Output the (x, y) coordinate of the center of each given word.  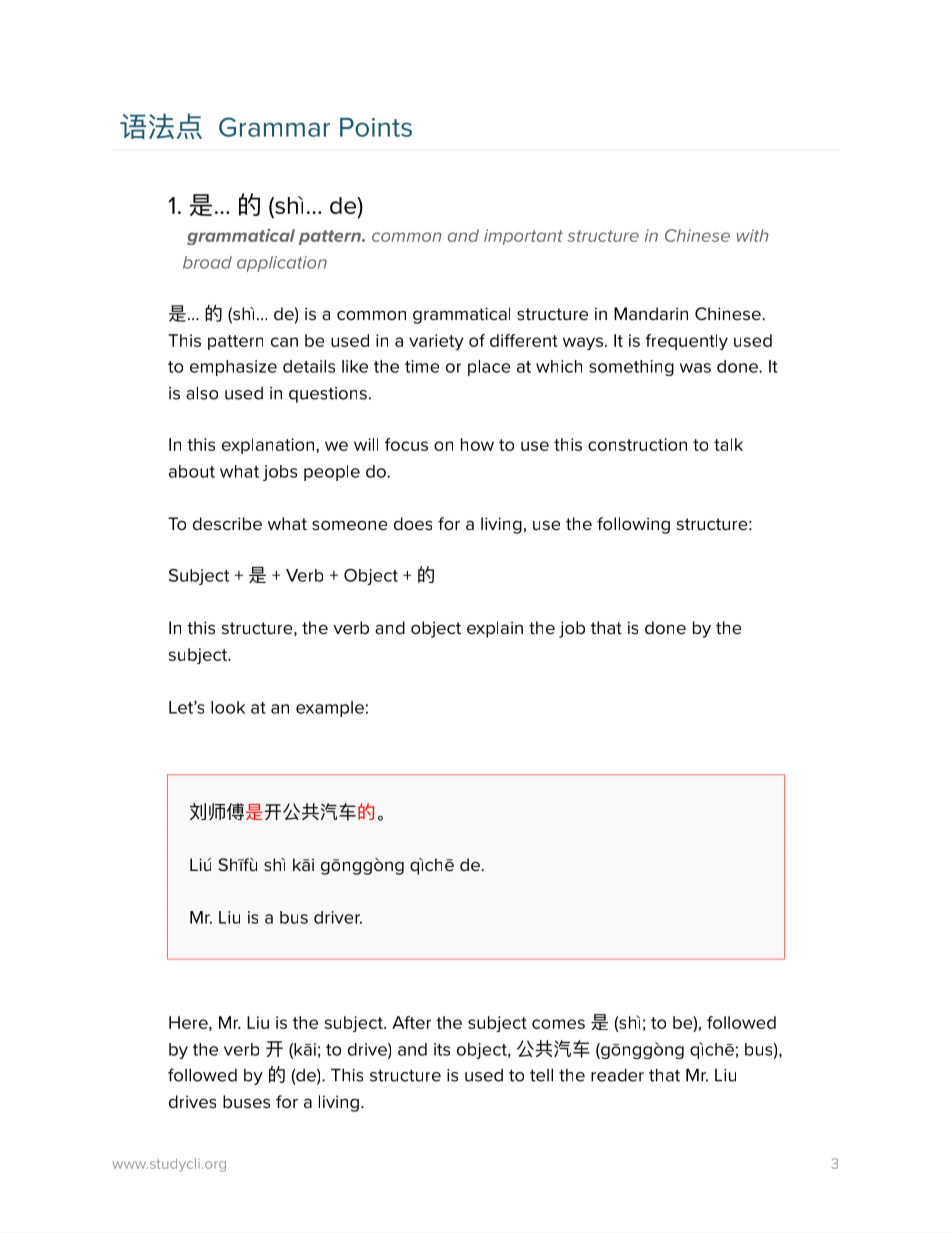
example (330, 709)
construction (637, 444)
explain (495, 629)
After (411, 1022)
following (633, 525)
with (752, 235)
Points (376, 127)
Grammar (274, 127)
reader (617, 1075)
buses (246, 1102)
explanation (269, 446)
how (477, 444)
